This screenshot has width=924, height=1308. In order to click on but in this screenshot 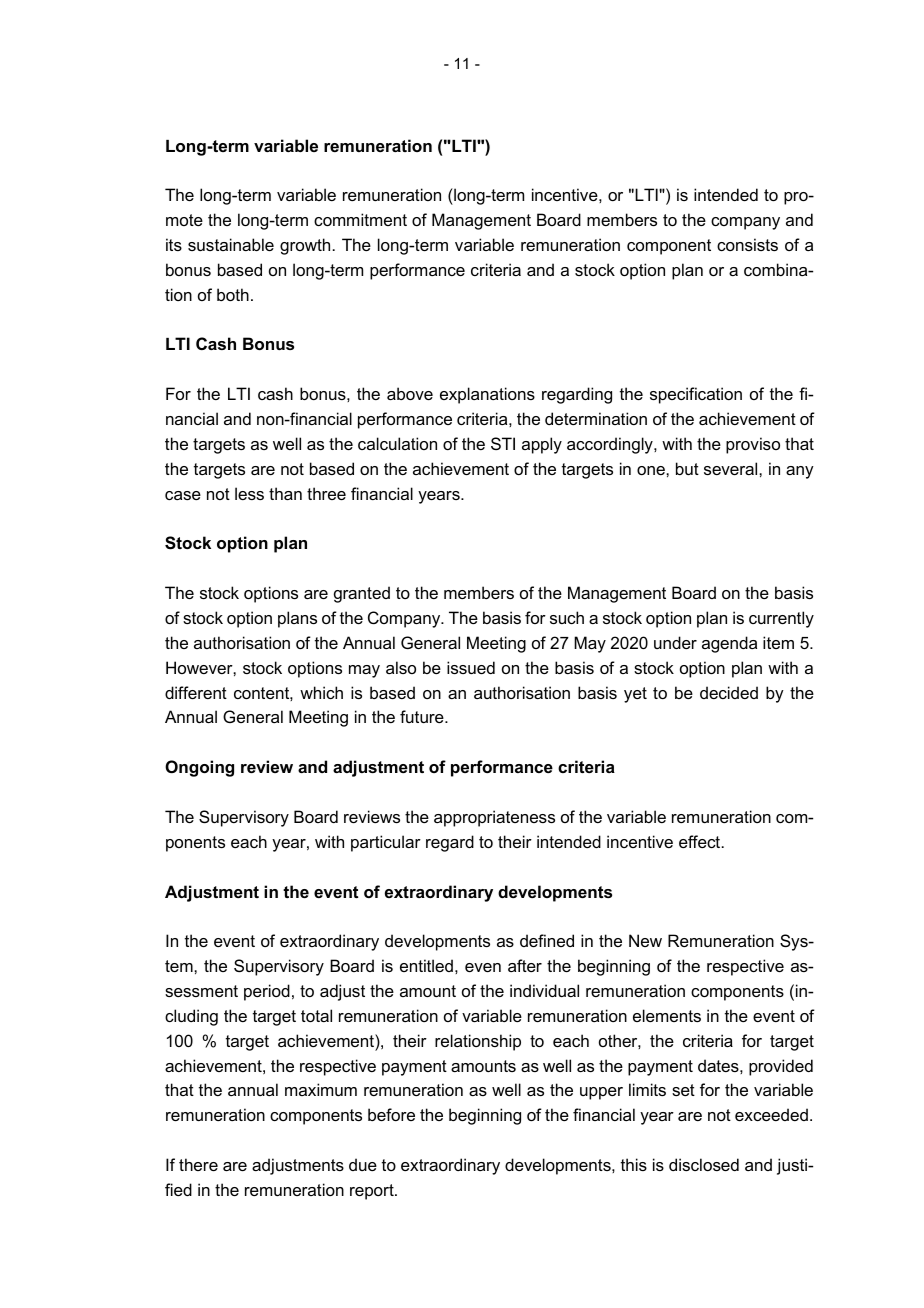, I will do `click(687, 468)`.
